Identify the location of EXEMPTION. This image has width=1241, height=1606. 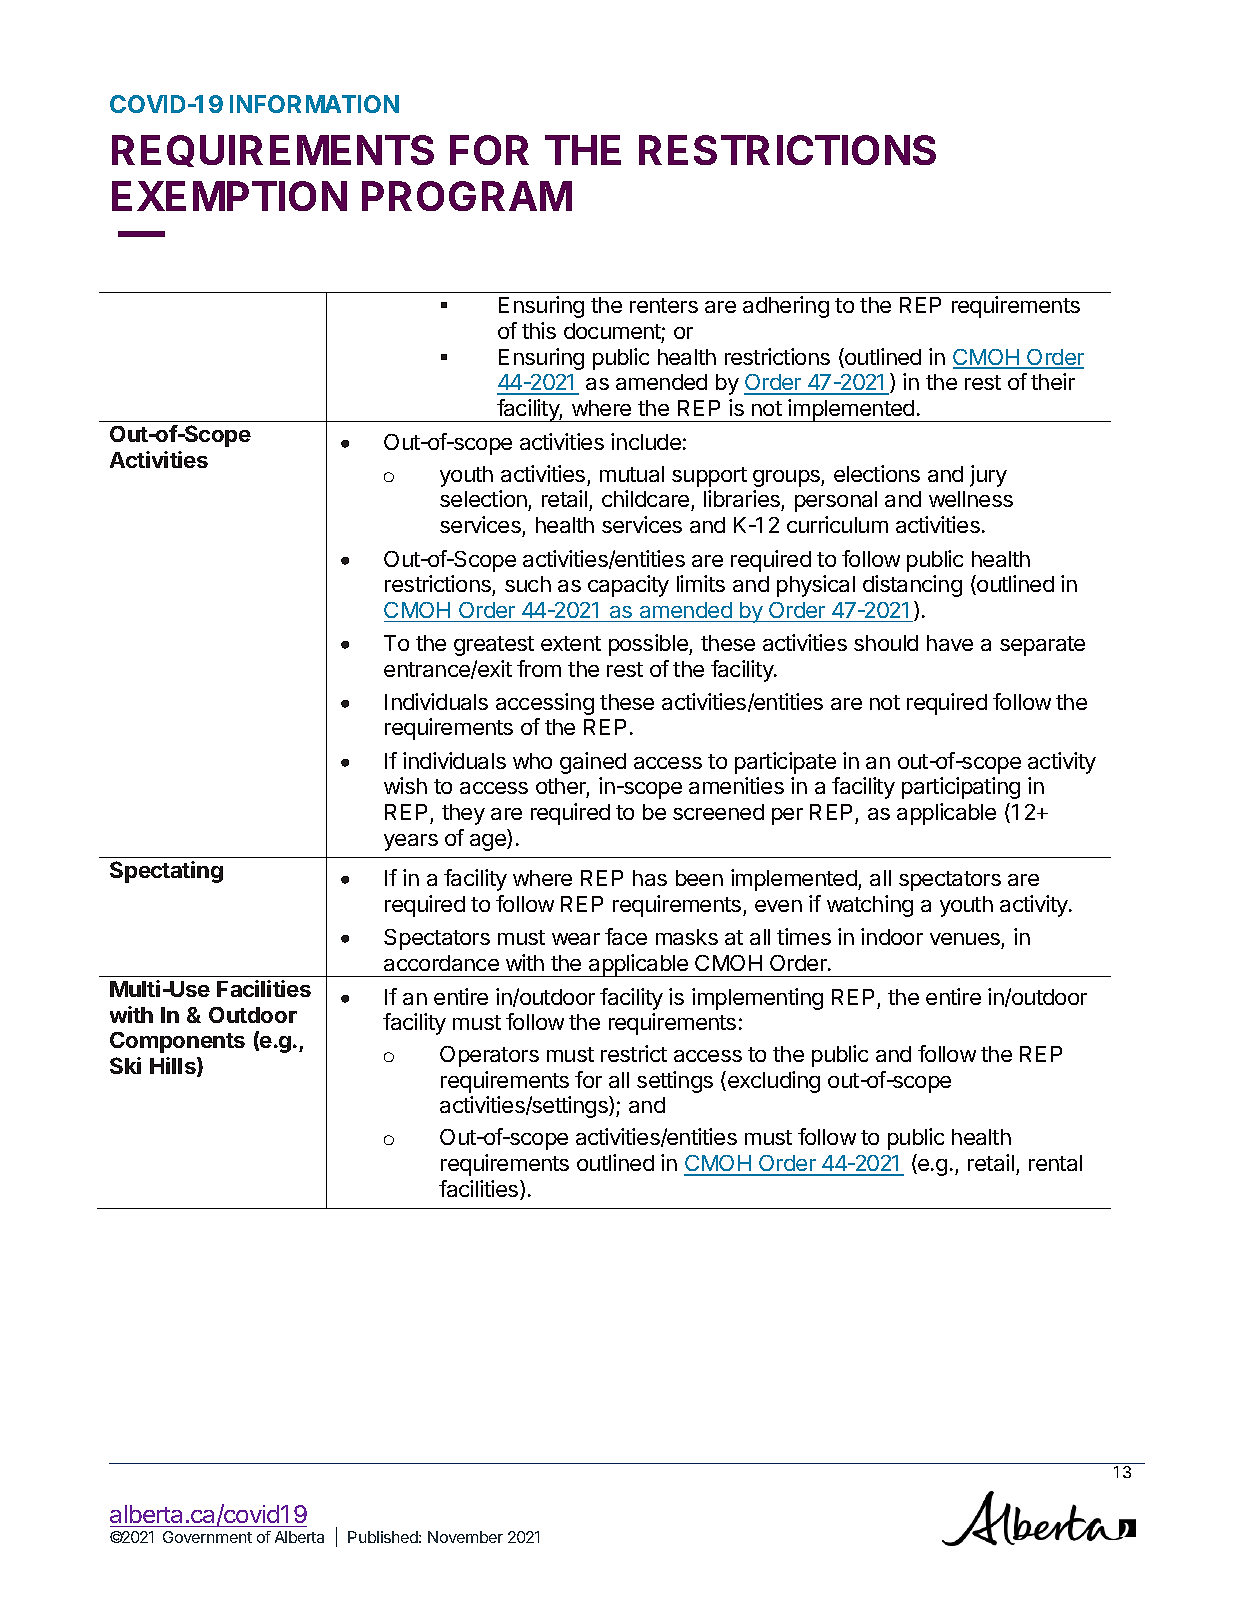
(229, 196).
